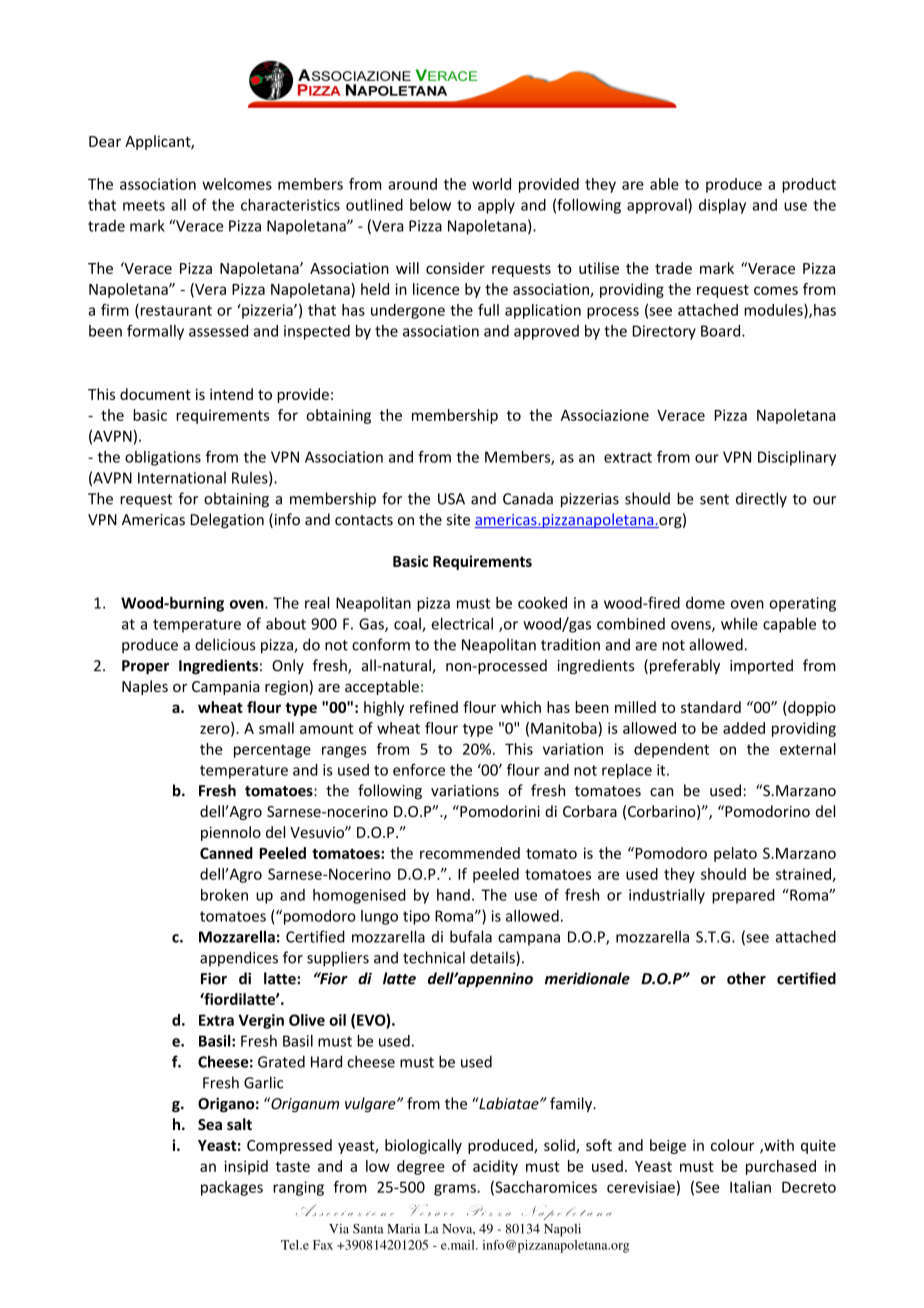 Image resolution: width=924 pixels, height=1308 pixels. Describe the element at coordinates (232, 1188) in the document. I see `packages` at that location.
